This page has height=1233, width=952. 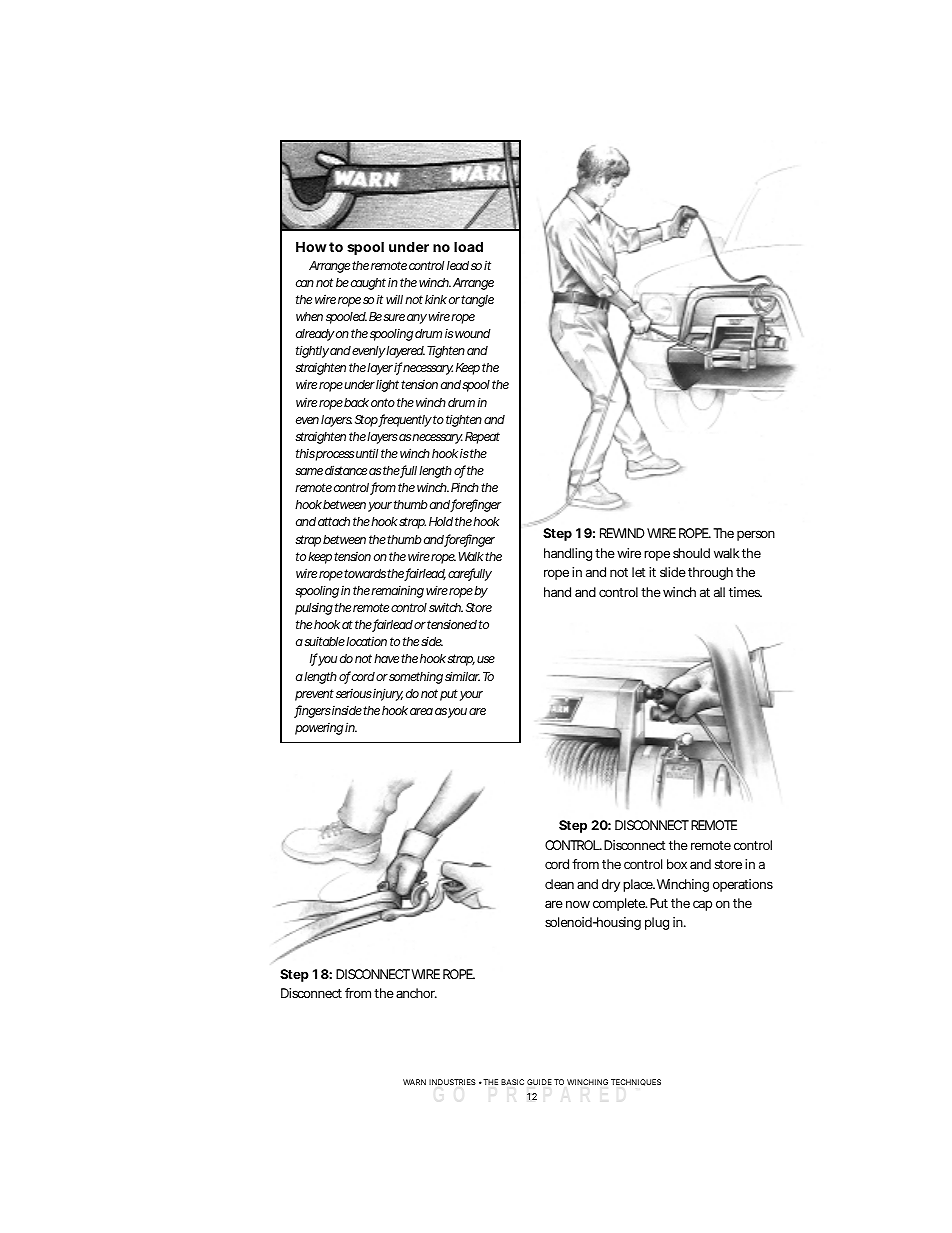 I want to click on tangle, so click(x=477, y=301).
